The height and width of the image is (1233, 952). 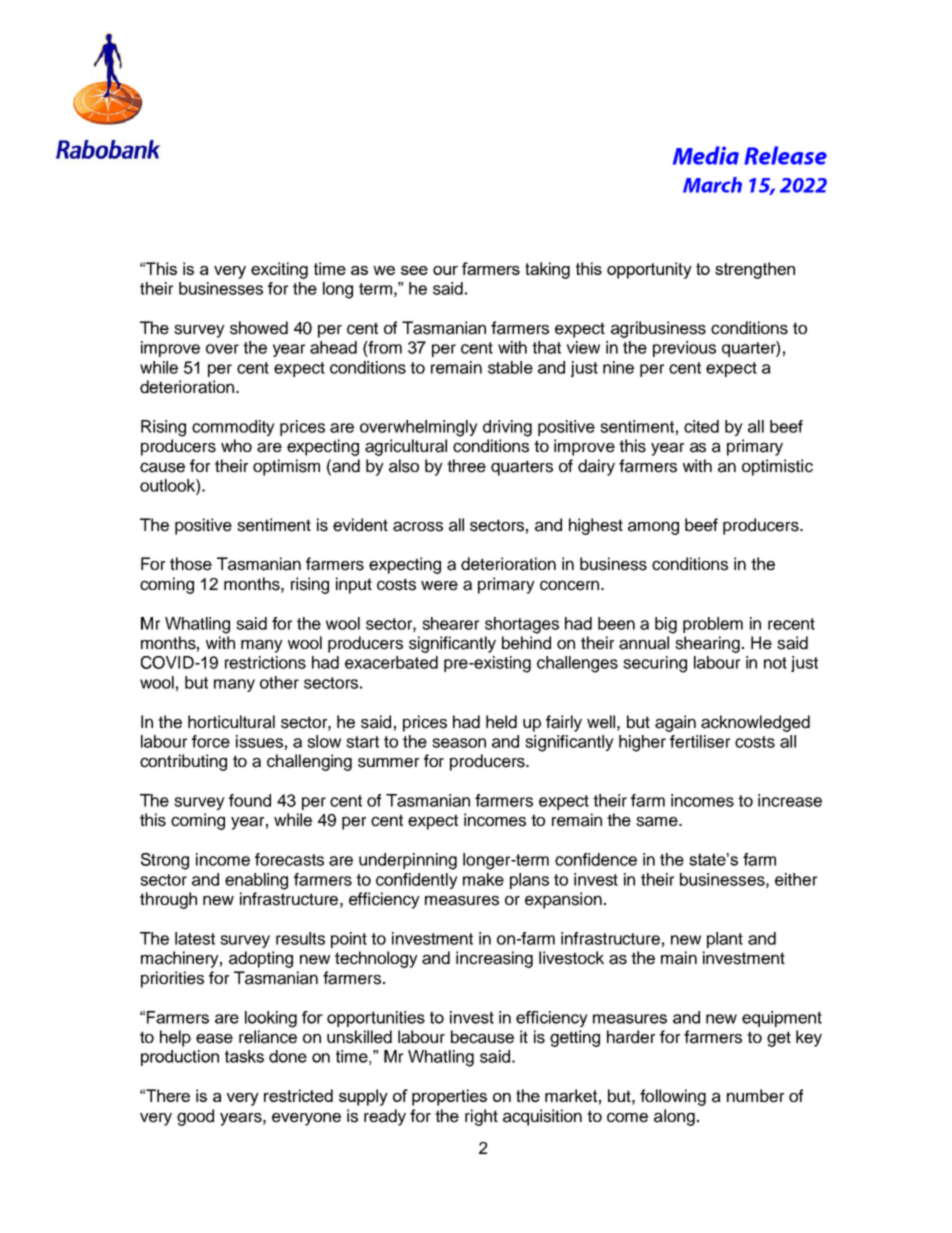 What do you see at coordinates (279, 270) in the image?
I see `exciting` at bounding box center [279, 270].
